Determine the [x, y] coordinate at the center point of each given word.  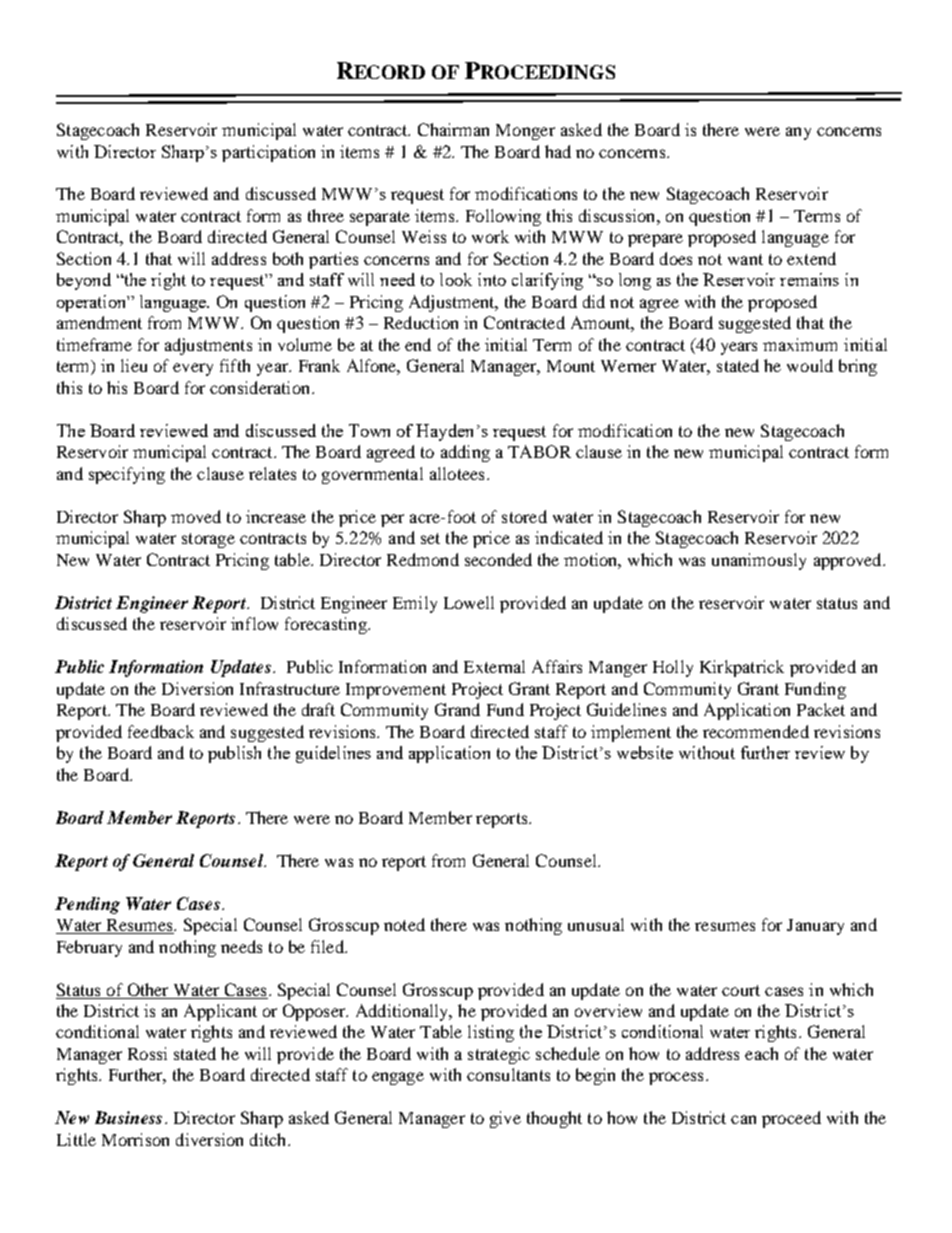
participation [268, 153]
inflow [254, 623]
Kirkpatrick [742, 668]
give [505, 1119]
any [798, 133]
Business [128, 1117]
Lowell [469, 602]
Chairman [453, 129]
